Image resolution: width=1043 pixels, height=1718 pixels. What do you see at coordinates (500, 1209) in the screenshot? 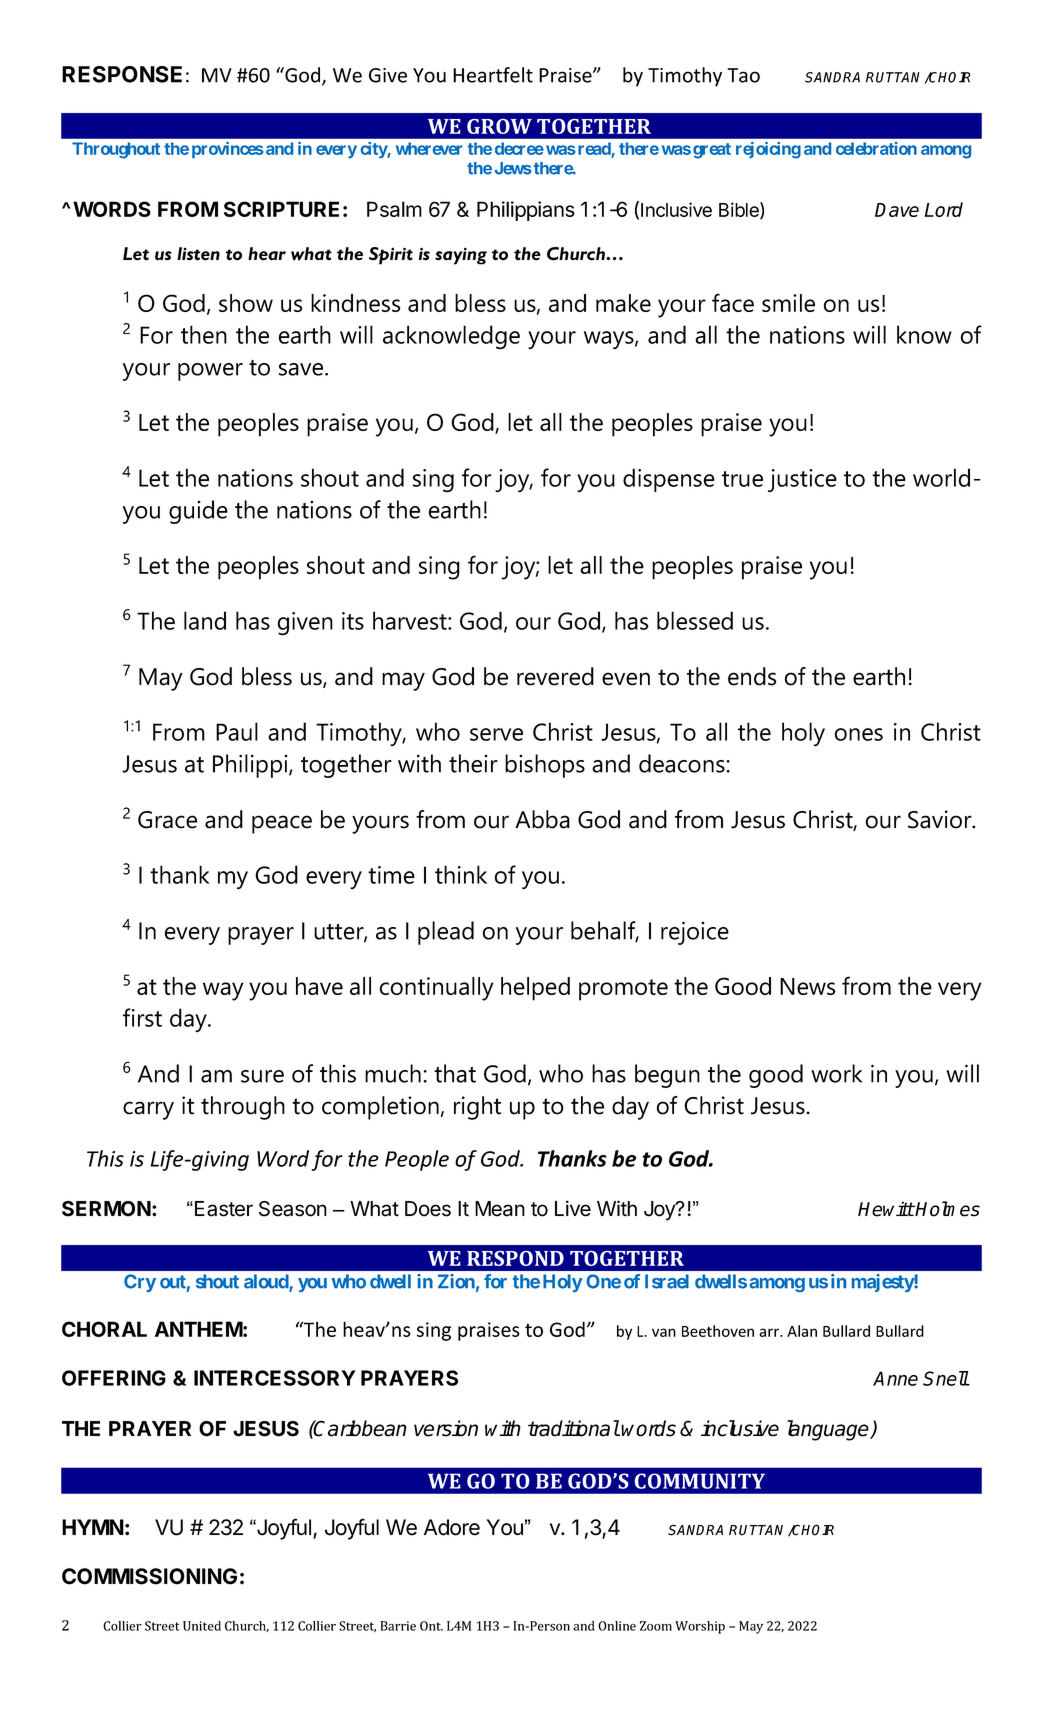
I see `Mean` at bounding box center [500, 1209].
